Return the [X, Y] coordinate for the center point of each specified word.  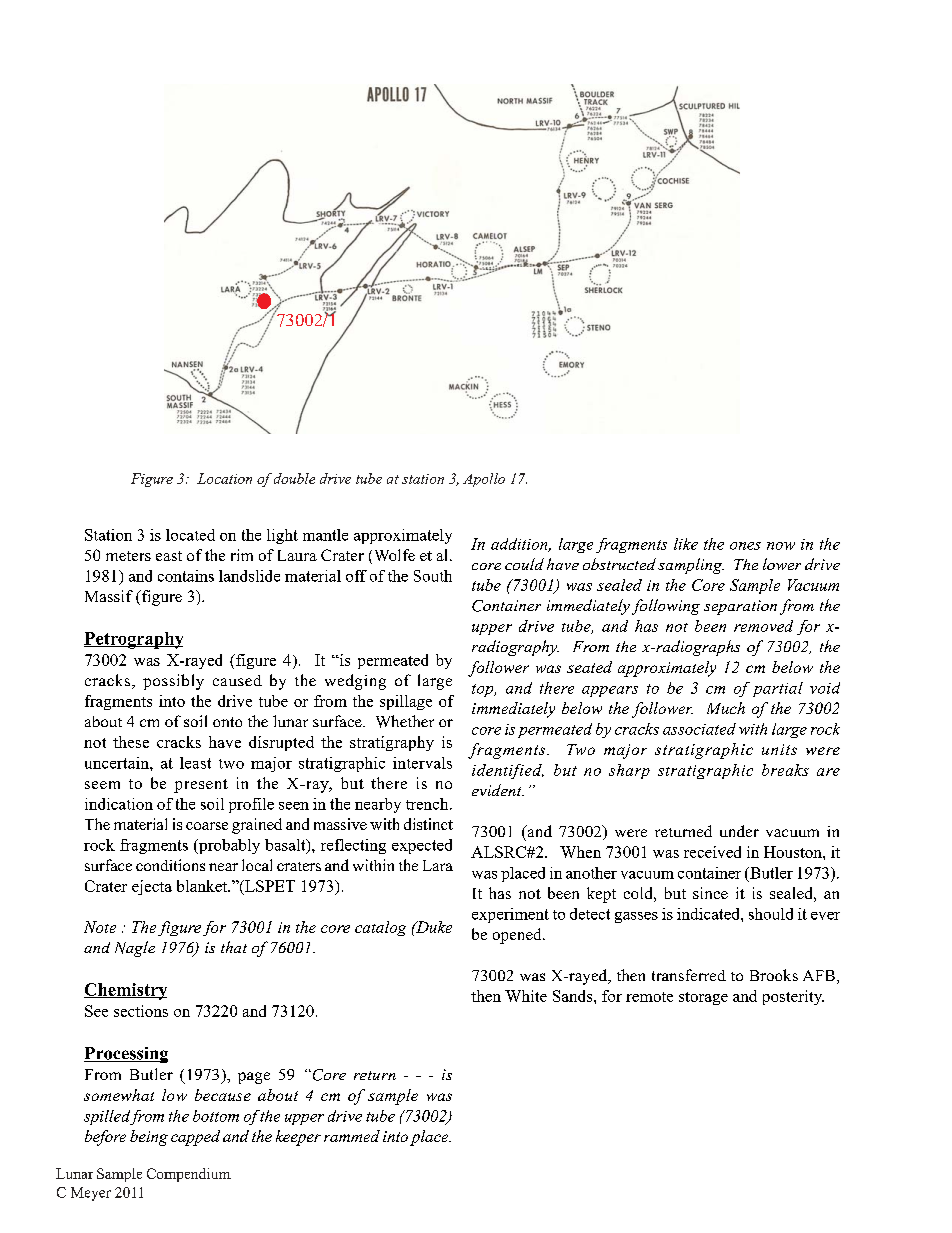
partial [778, 689]
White [526, 996]
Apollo [484, 480]
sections [141, 1011]
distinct [428, 824]
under [739, 831]
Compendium [189, 1175]
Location [224, 478]
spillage [406, 702]
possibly [173, 682]
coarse [207, 826]
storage [703, 998]
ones [745, 546]
